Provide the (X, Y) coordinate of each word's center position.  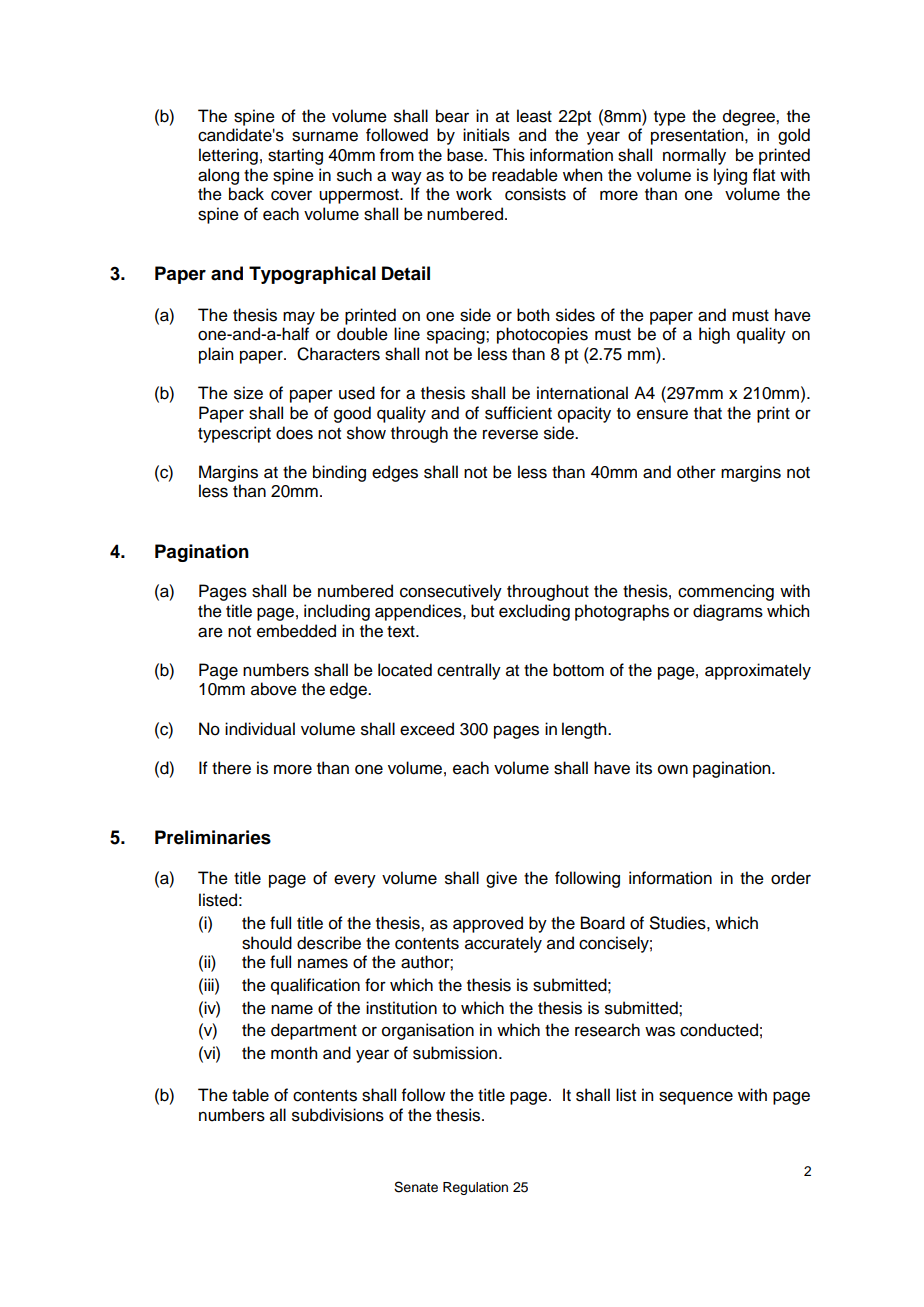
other (696, 472)
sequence (696, 1098)
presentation (698, 136)
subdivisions (338, 1115)
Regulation (475, 1188)
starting (295, 156)
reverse (510, 434)
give (501, 879)
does (294, 433)
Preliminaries (213, 837)
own (673, 770)
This (508, 155)
